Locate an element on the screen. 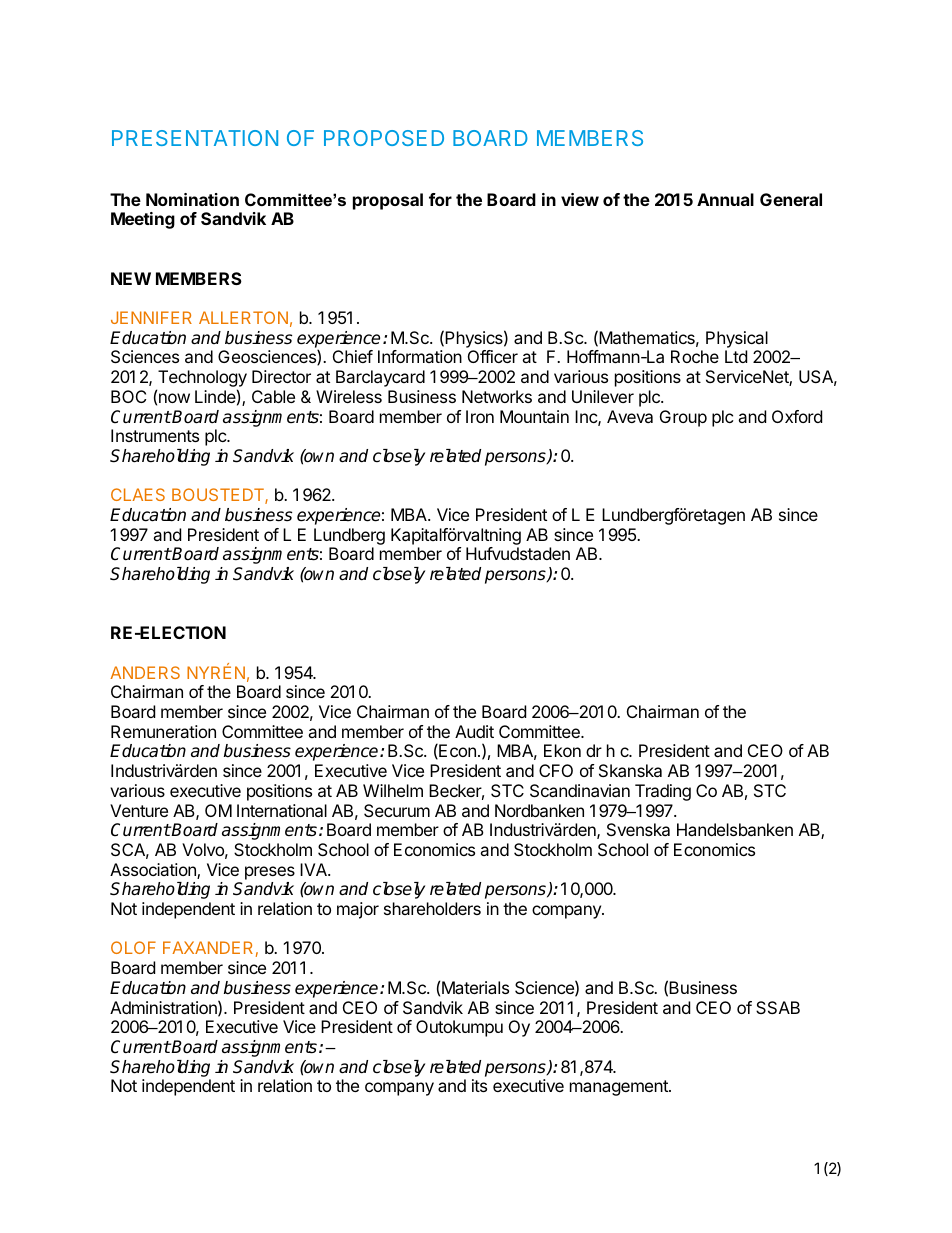 The width and height of the screenshot is (952, 1233). PROPOSED is located at coordinates (384, 138).
